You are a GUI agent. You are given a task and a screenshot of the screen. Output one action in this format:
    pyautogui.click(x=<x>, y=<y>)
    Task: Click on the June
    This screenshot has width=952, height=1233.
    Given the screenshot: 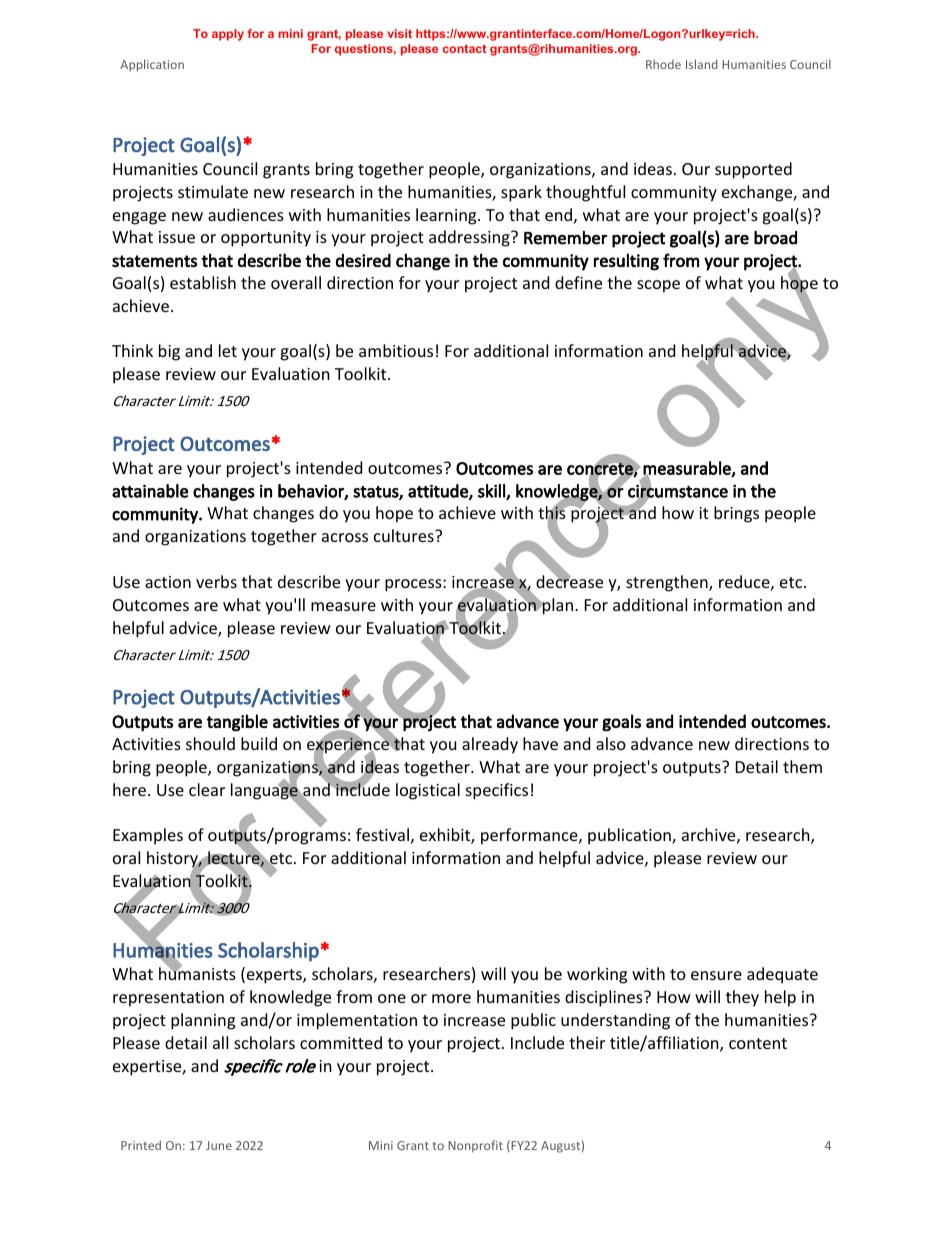 What is the action you would take?
    pyautogui.click(x=219, y=1145)
